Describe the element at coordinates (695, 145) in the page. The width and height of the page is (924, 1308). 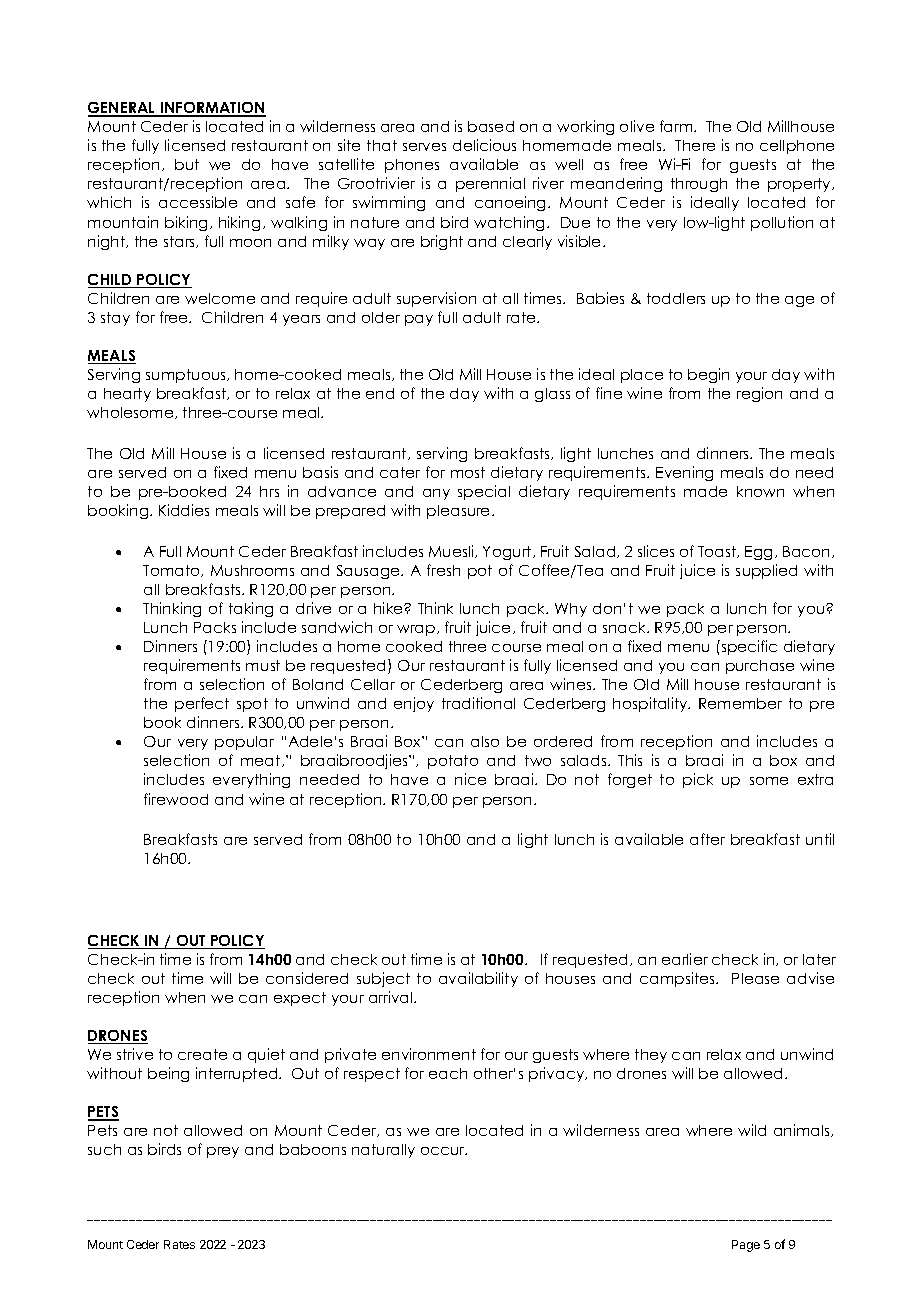
I see `There` at that location.
